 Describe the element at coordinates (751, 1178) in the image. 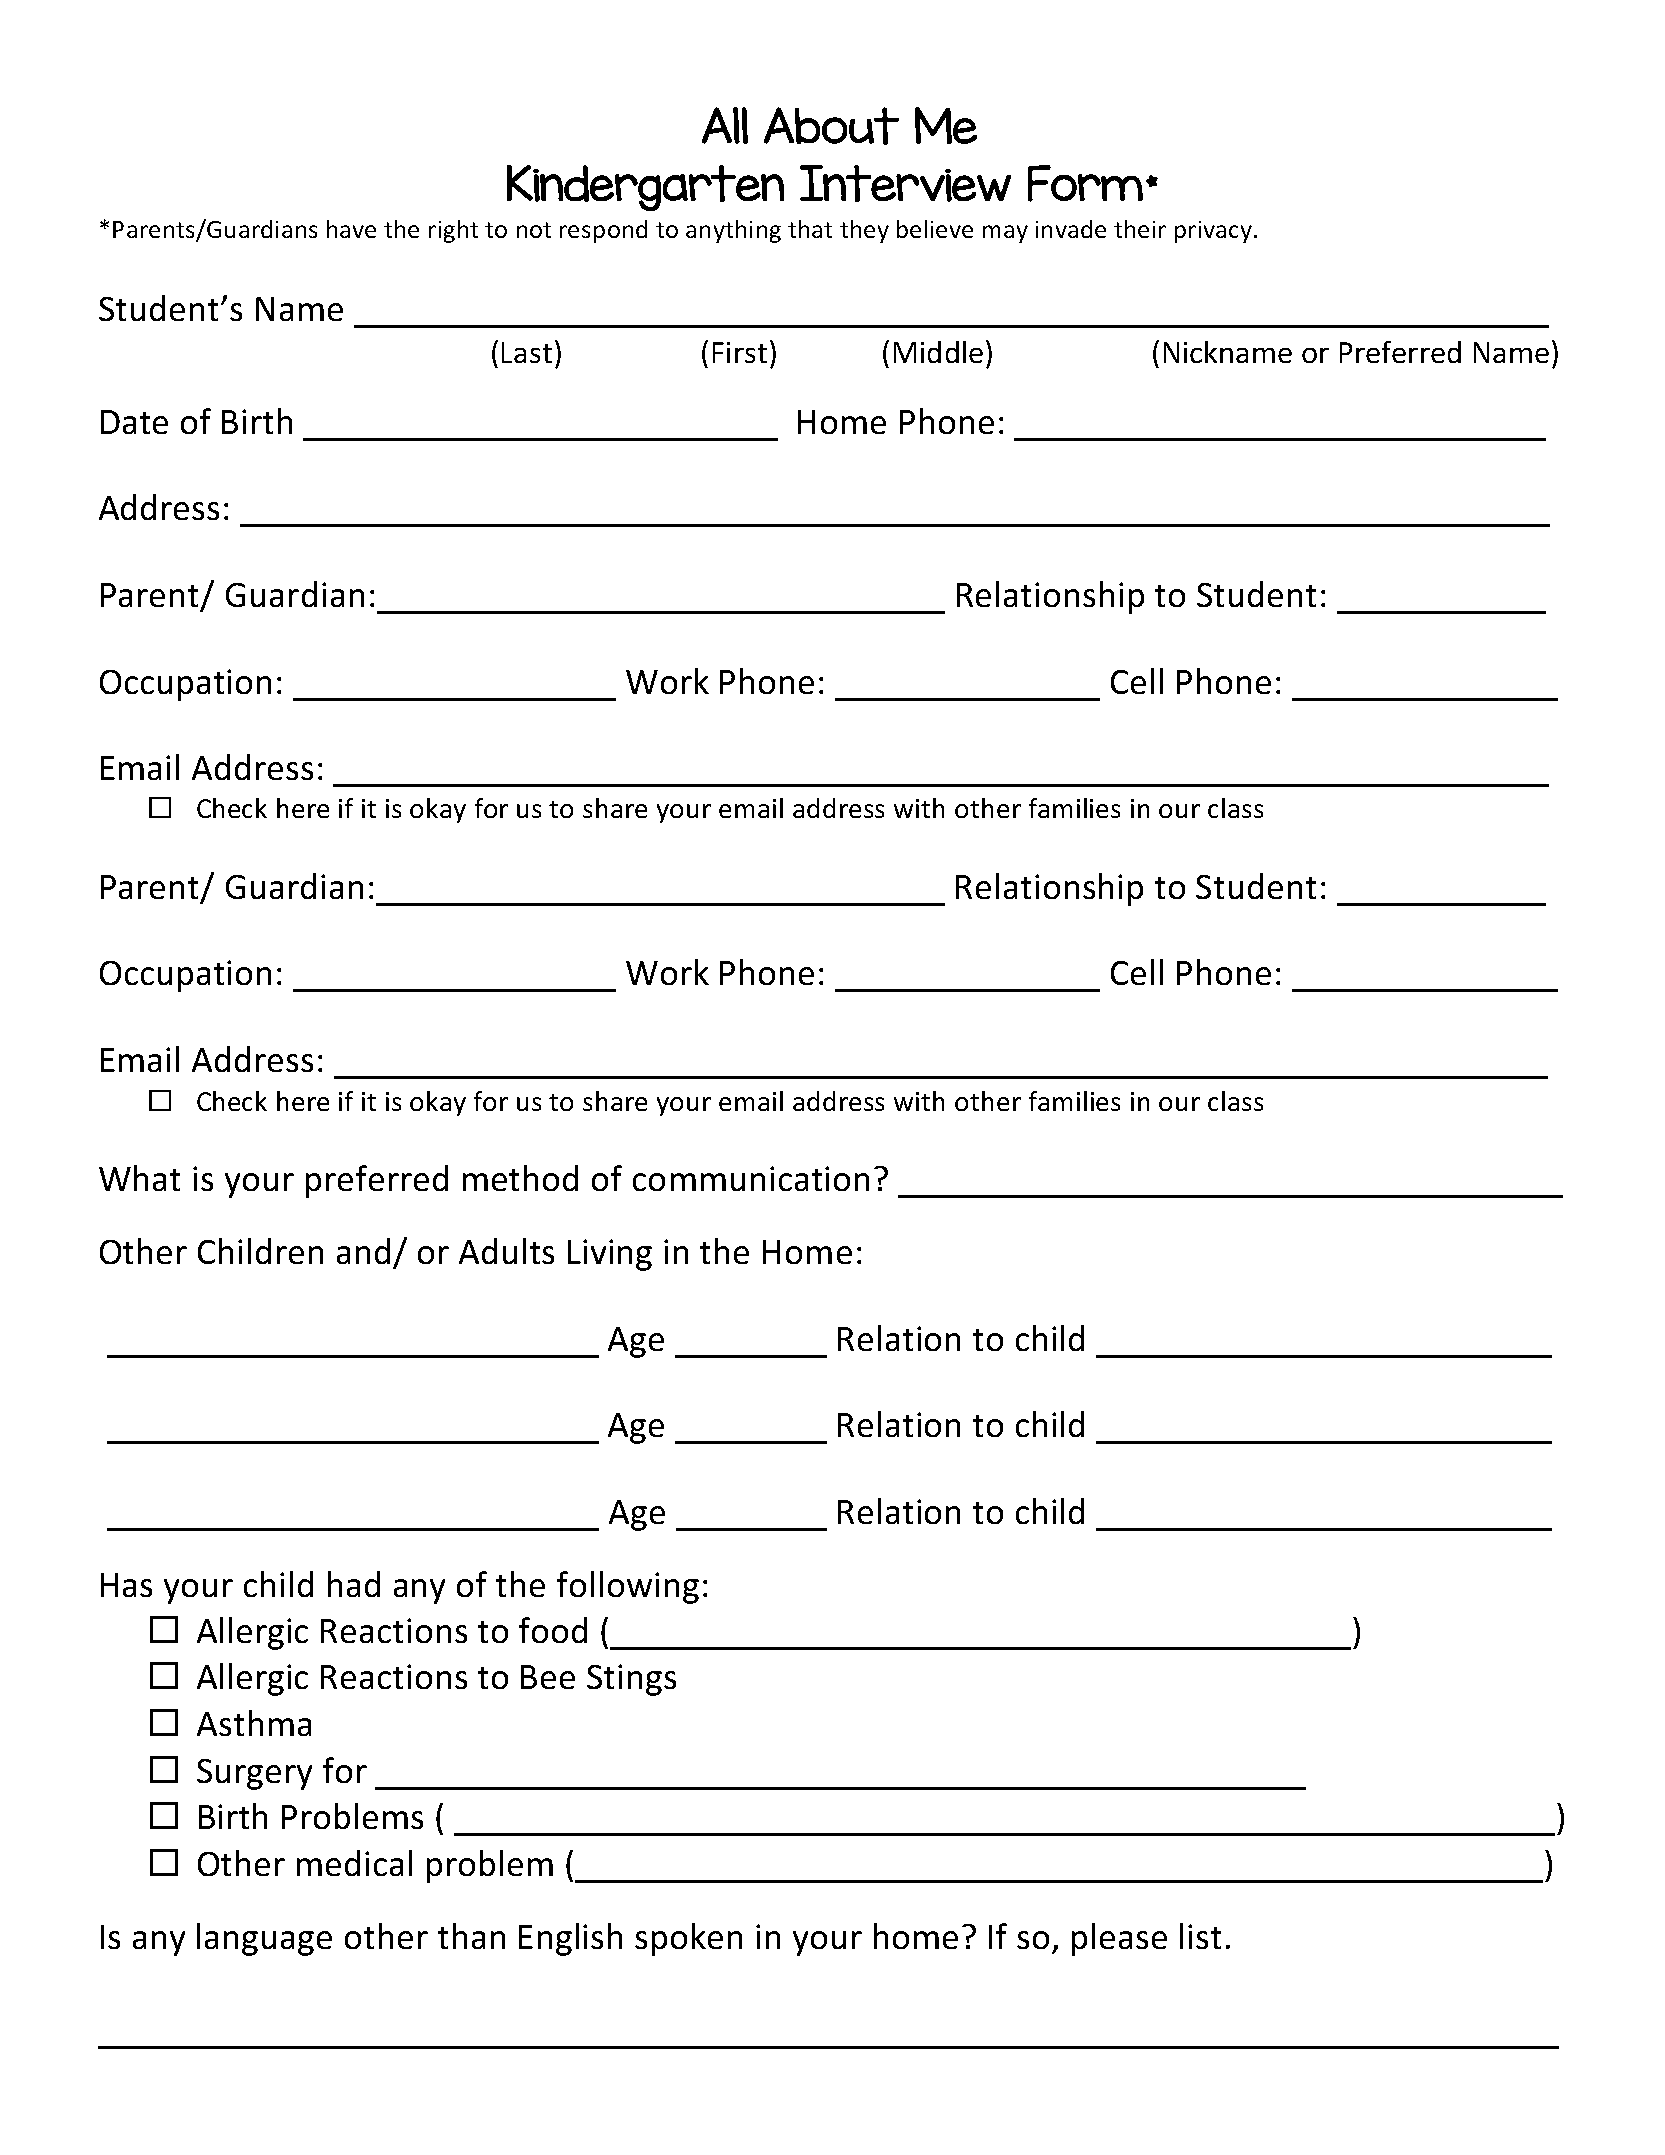

I see `communication` at that location.
